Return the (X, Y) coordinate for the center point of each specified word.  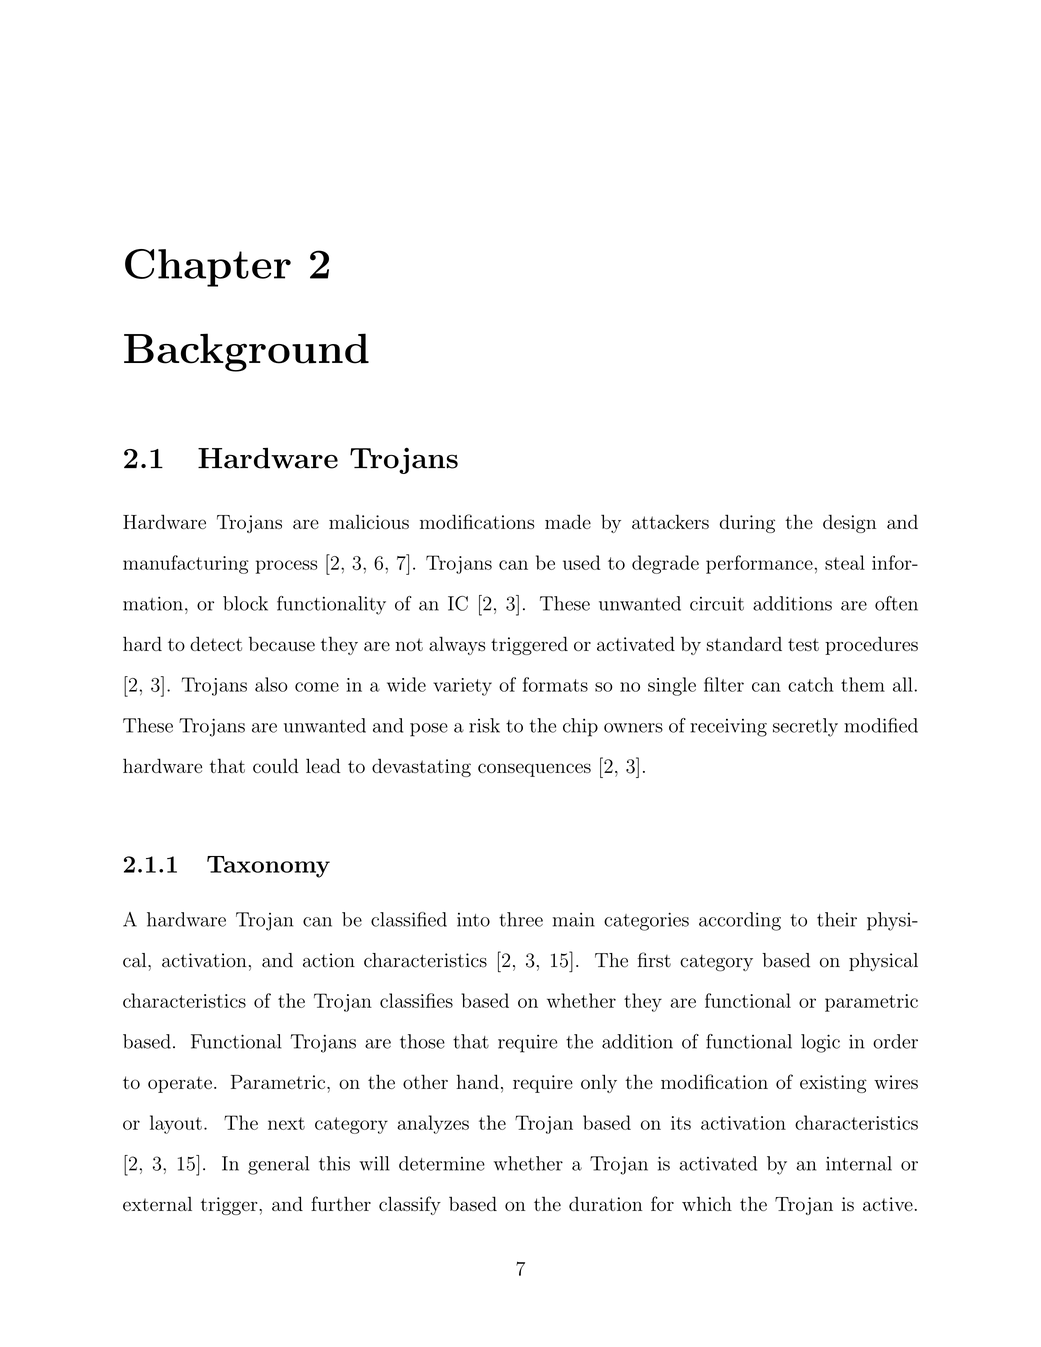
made (568, 521)
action (329, 960)
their (837, 919)
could (275, 765)
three (521, 919)
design (849, 523)
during (747, 523)
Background (246, 352)
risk (484, 725)
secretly (805, 727)
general (278, 1165)
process (286, 567)
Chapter (208, 268)
